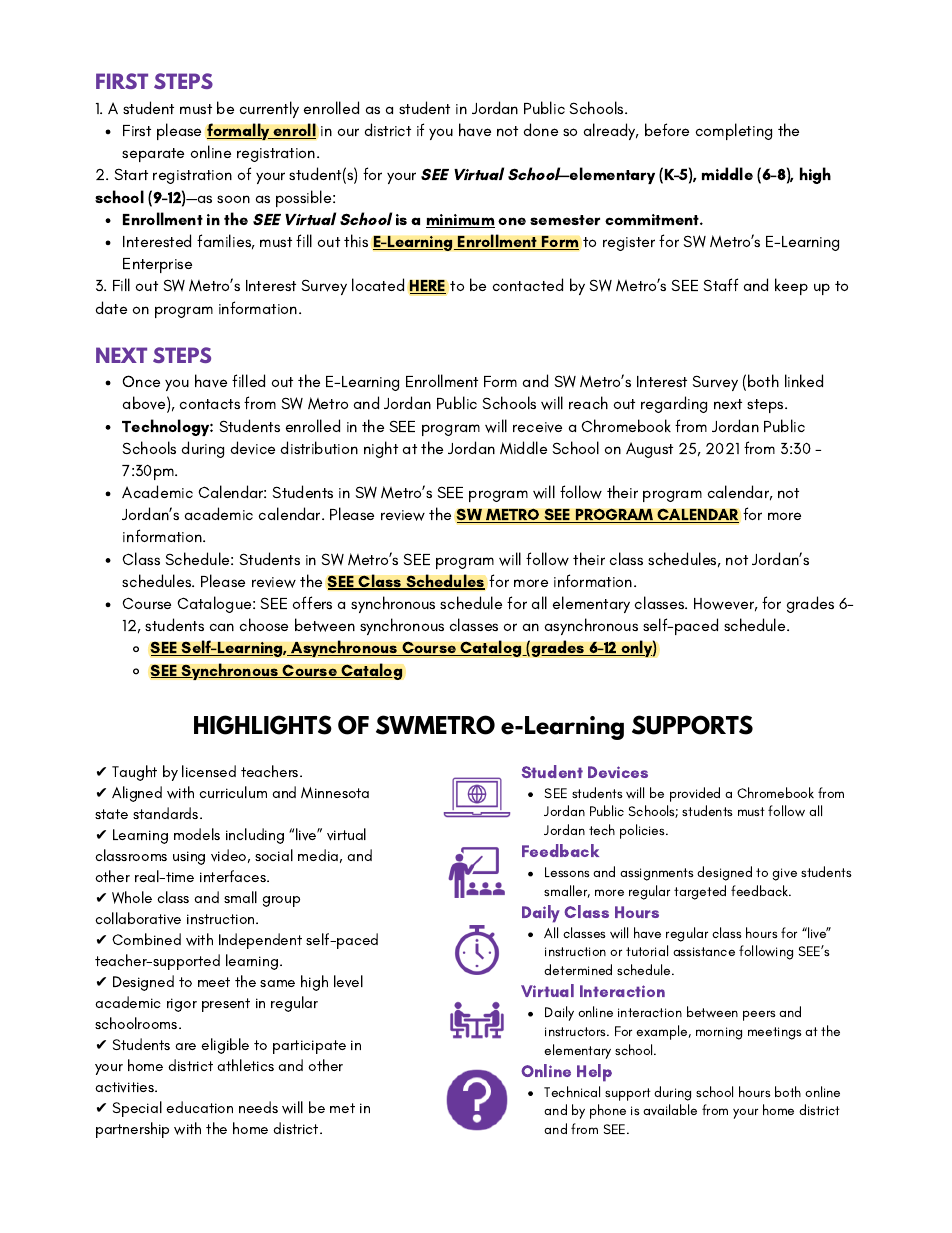 This screenshot has width=952, height=1233. I want to click on can, so click(222, 627).
